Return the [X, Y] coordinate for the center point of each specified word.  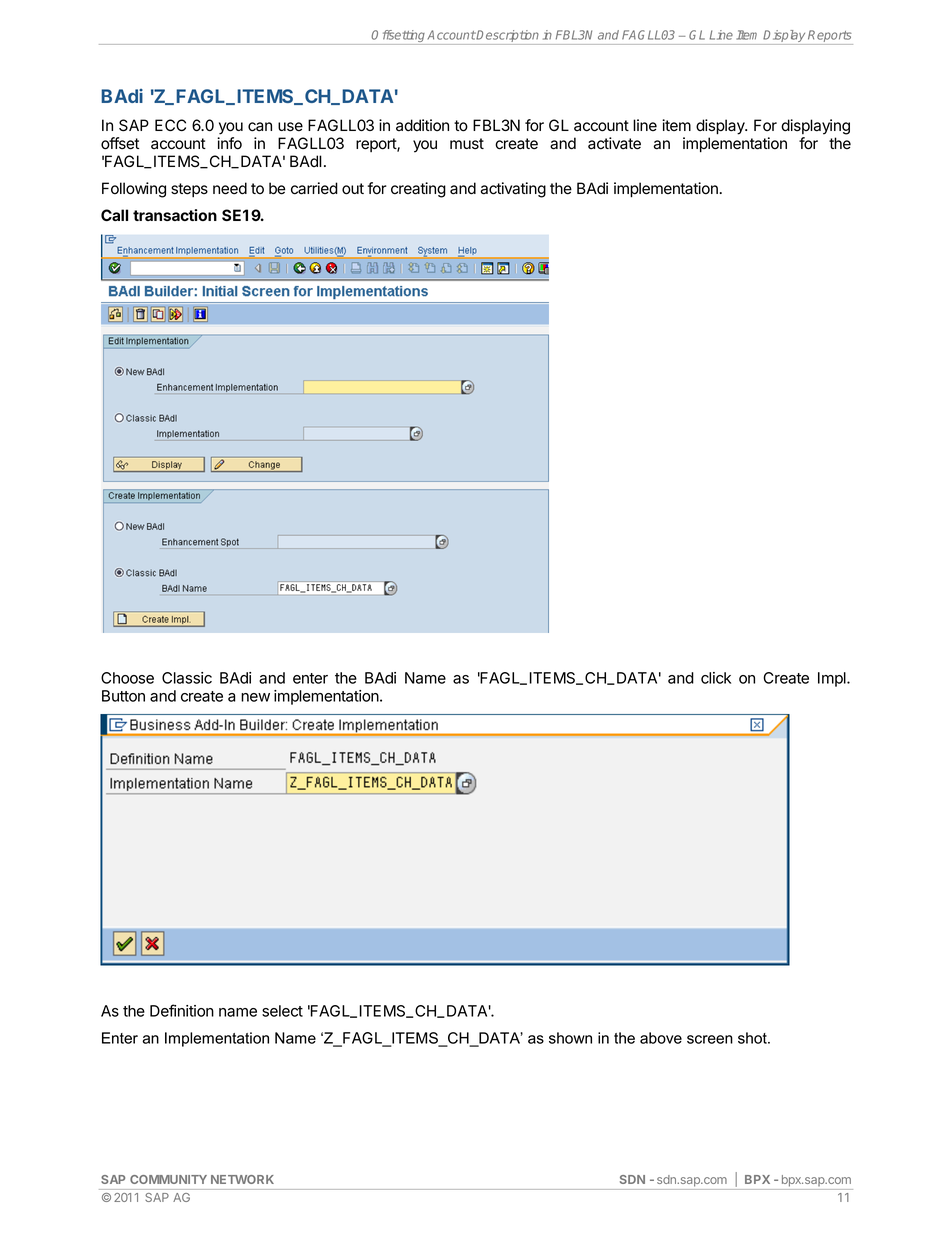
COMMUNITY [168, 1179]
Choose [127, 678]
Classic [187, 678]
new [255, 697]
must [467, 143]
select [282, 1011]
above [661, 1038]
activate [614, 143]
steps [189, 190]
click [716, 678]
